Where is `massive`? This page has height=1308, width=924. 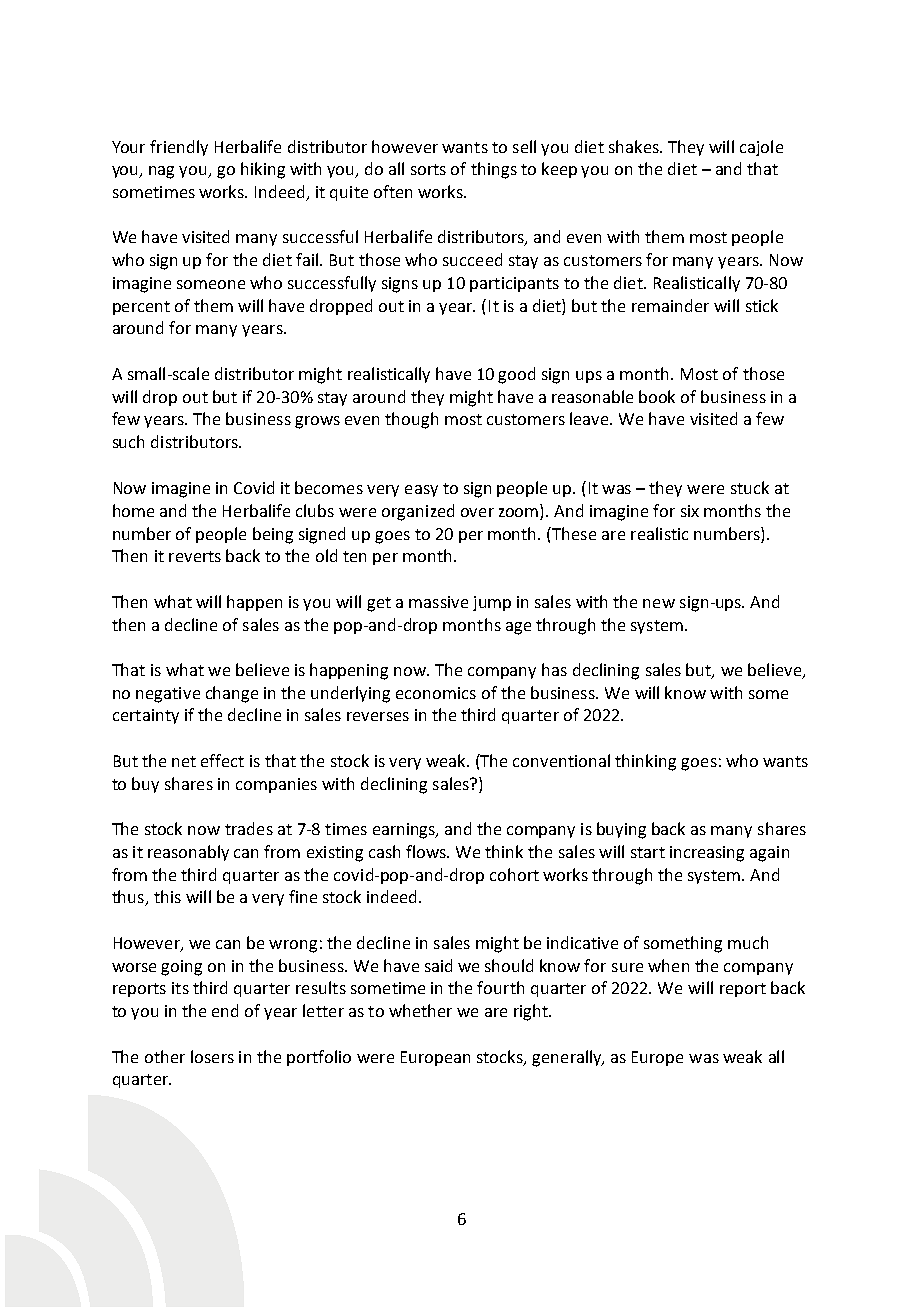
massive is located at coordinates (438, 602).
